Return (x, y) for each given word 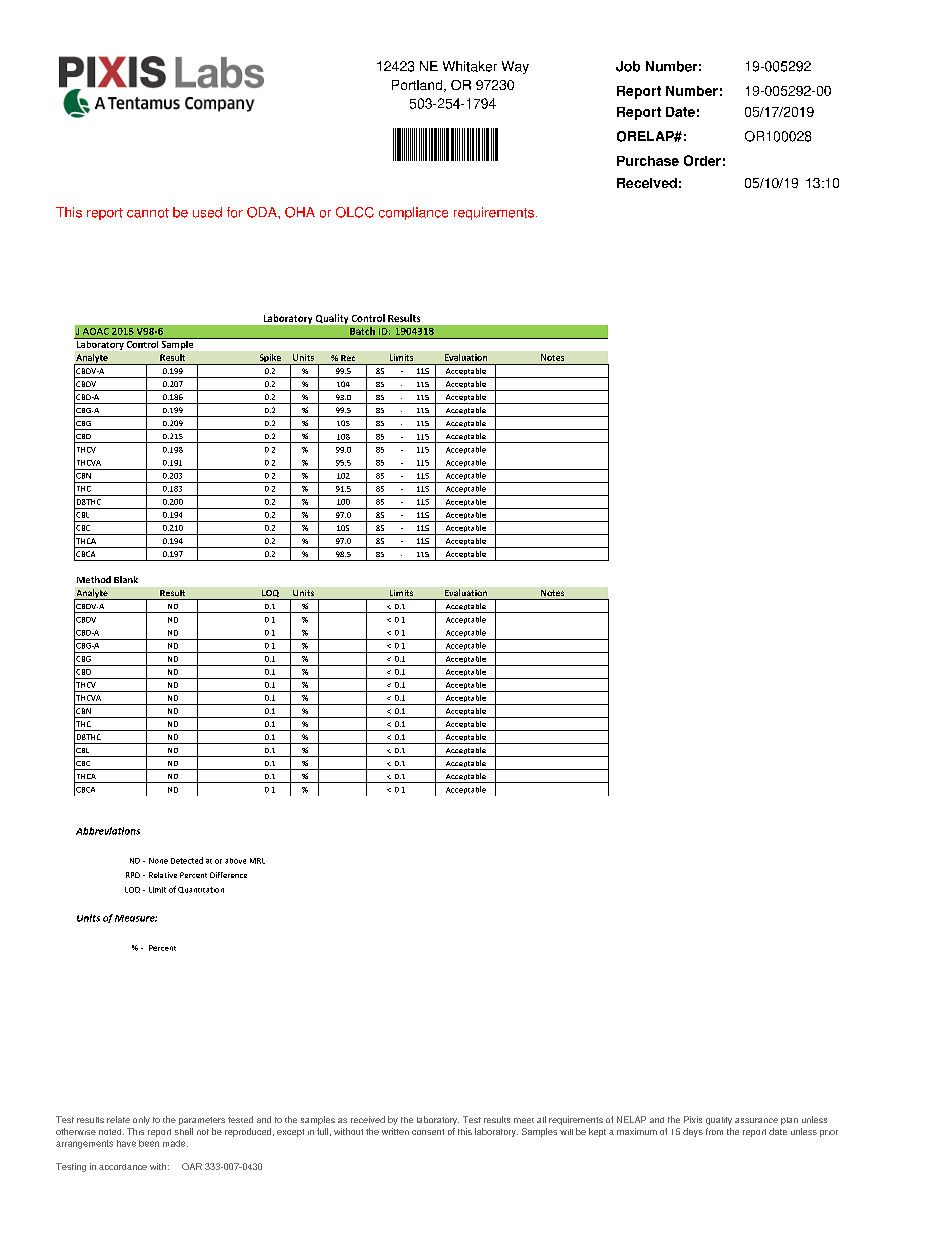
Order (702, 160)
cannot (148, 213)
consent (428, 1132)
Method (94, 579)
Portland (418, 86)
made (175, 1143)
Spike (270, 359)
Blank (126, 579)
